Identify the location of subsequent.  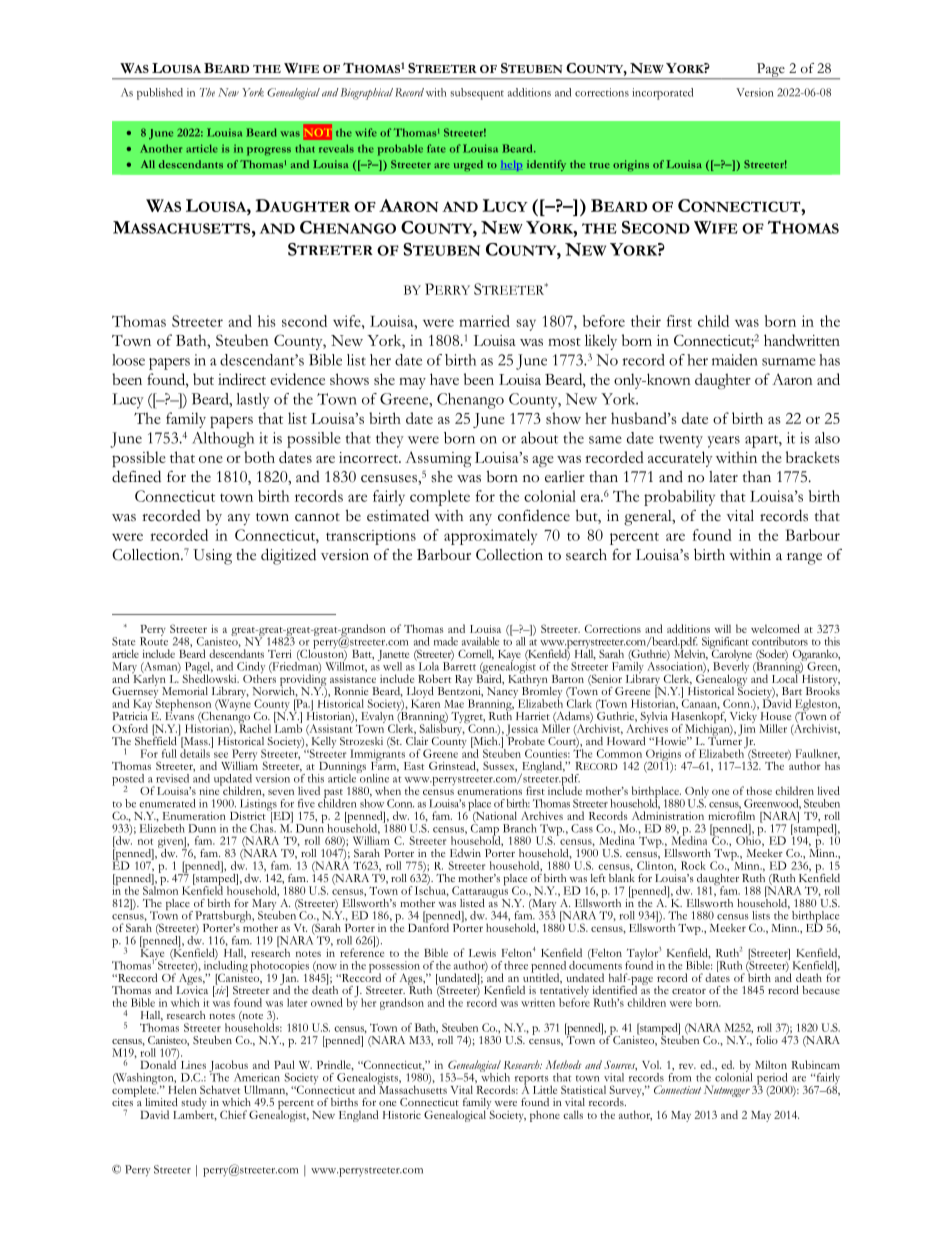
(477, 94).
